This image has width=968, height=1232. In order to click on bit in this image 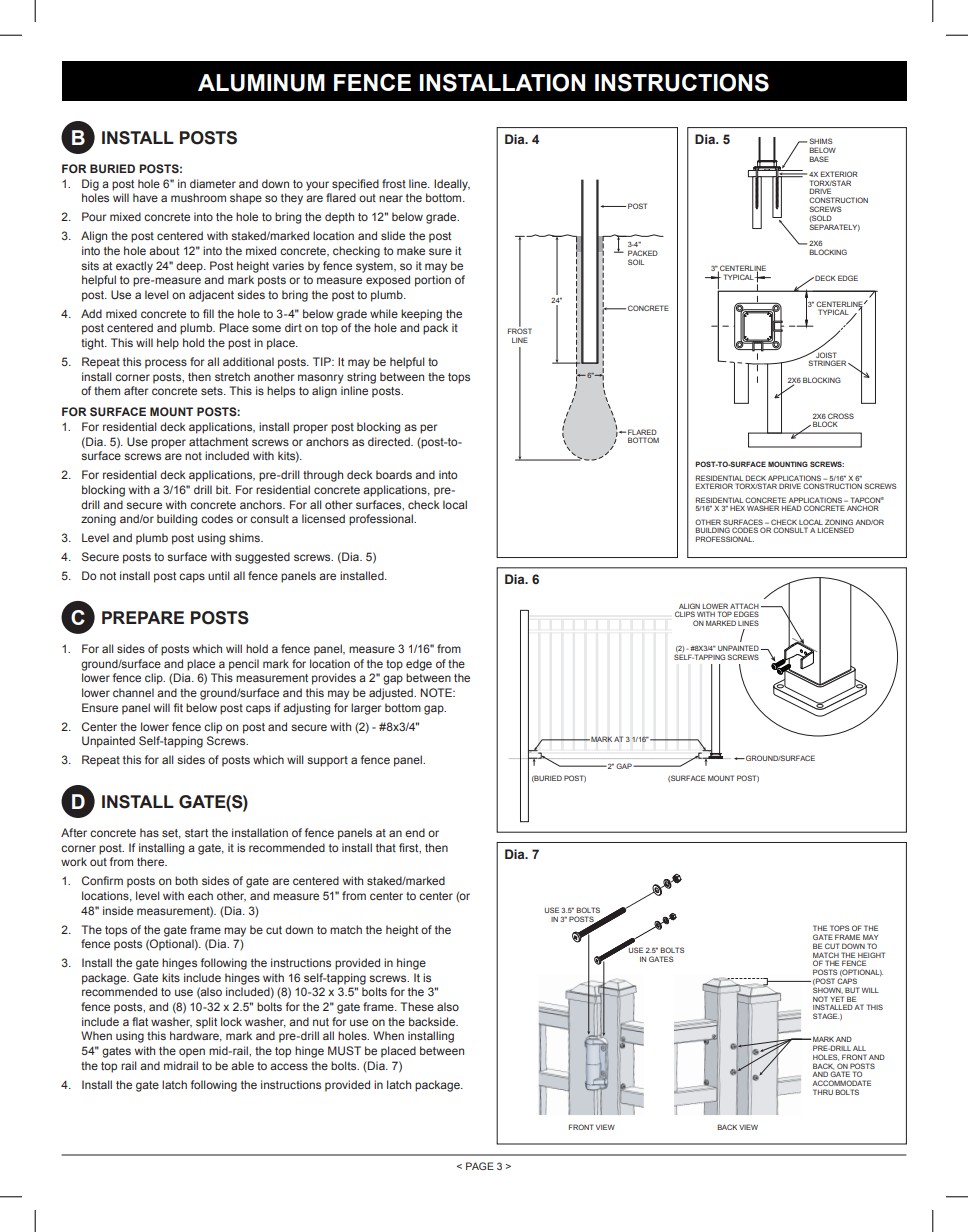, I will do `click(223, 489)`.
